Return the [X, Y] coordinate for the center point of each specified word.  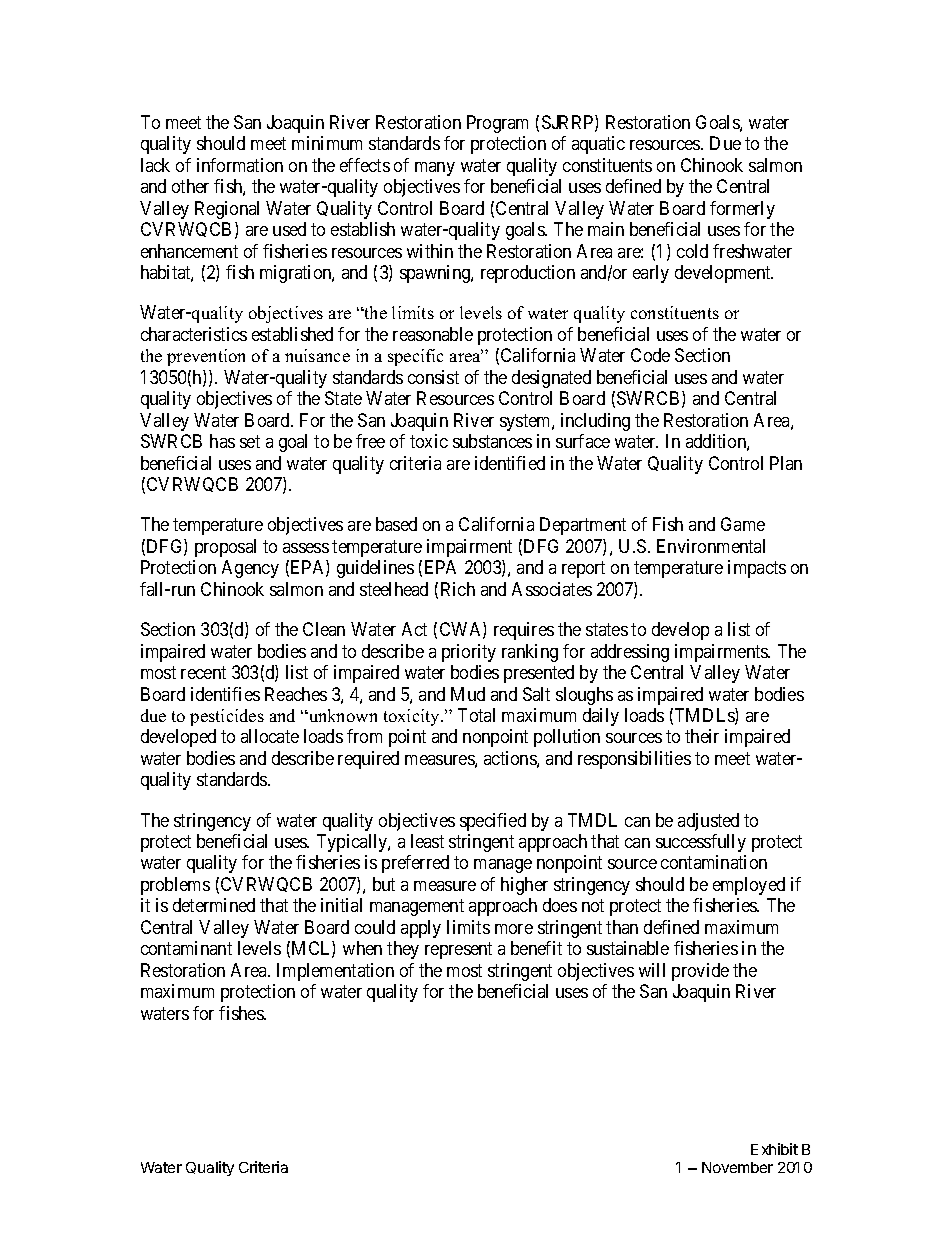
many [435, 169]
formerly [742, 210]
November [737, 1167]
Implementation [335, 972]
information [240, 165]
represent [458, 951]
